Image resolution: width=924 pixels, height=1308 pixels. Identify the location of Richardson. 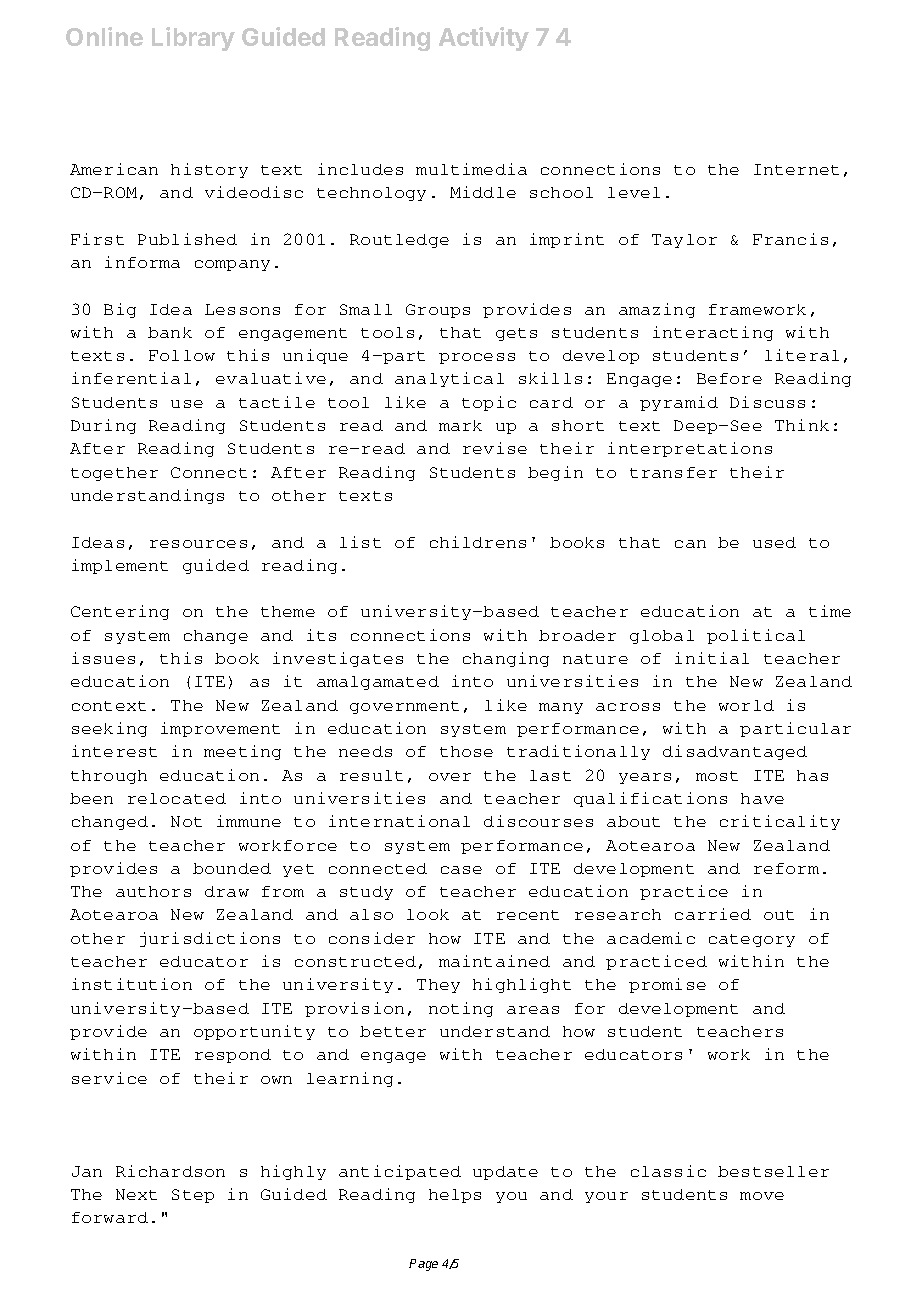
(170, 1171).
